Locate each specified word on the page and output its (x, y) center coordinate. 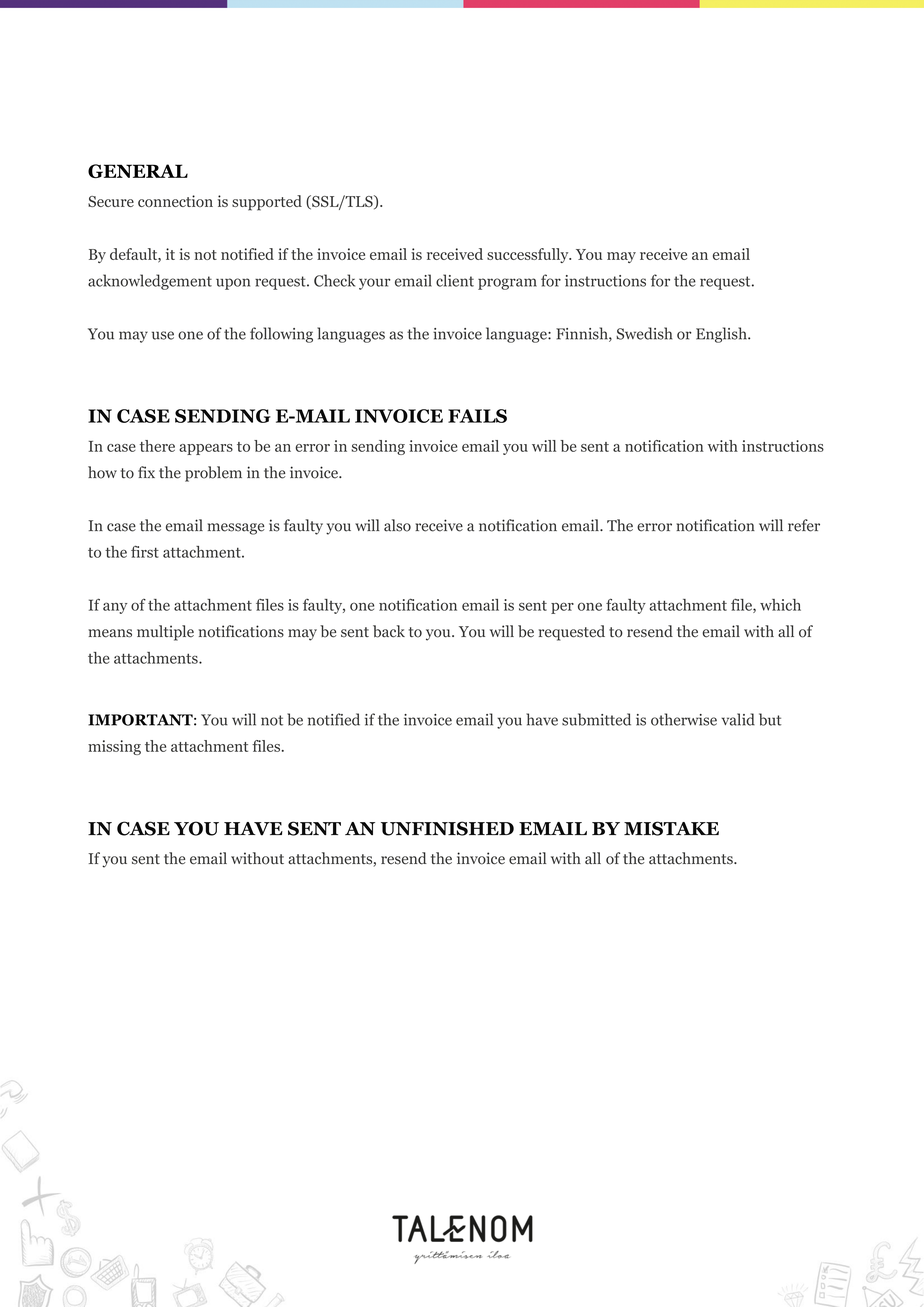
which (780, 605)
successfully (529, 255)
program (507, 284)
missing (114, 747)
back (389, 631)
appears (206, 449)
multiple (165, 633)
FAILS (477, 416)
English (722, 335)
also (397, 525)
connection (175, 201)
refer (804, 525)
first (145, 551)
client (455, 280)
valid (738, 719)
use (163, 335)
